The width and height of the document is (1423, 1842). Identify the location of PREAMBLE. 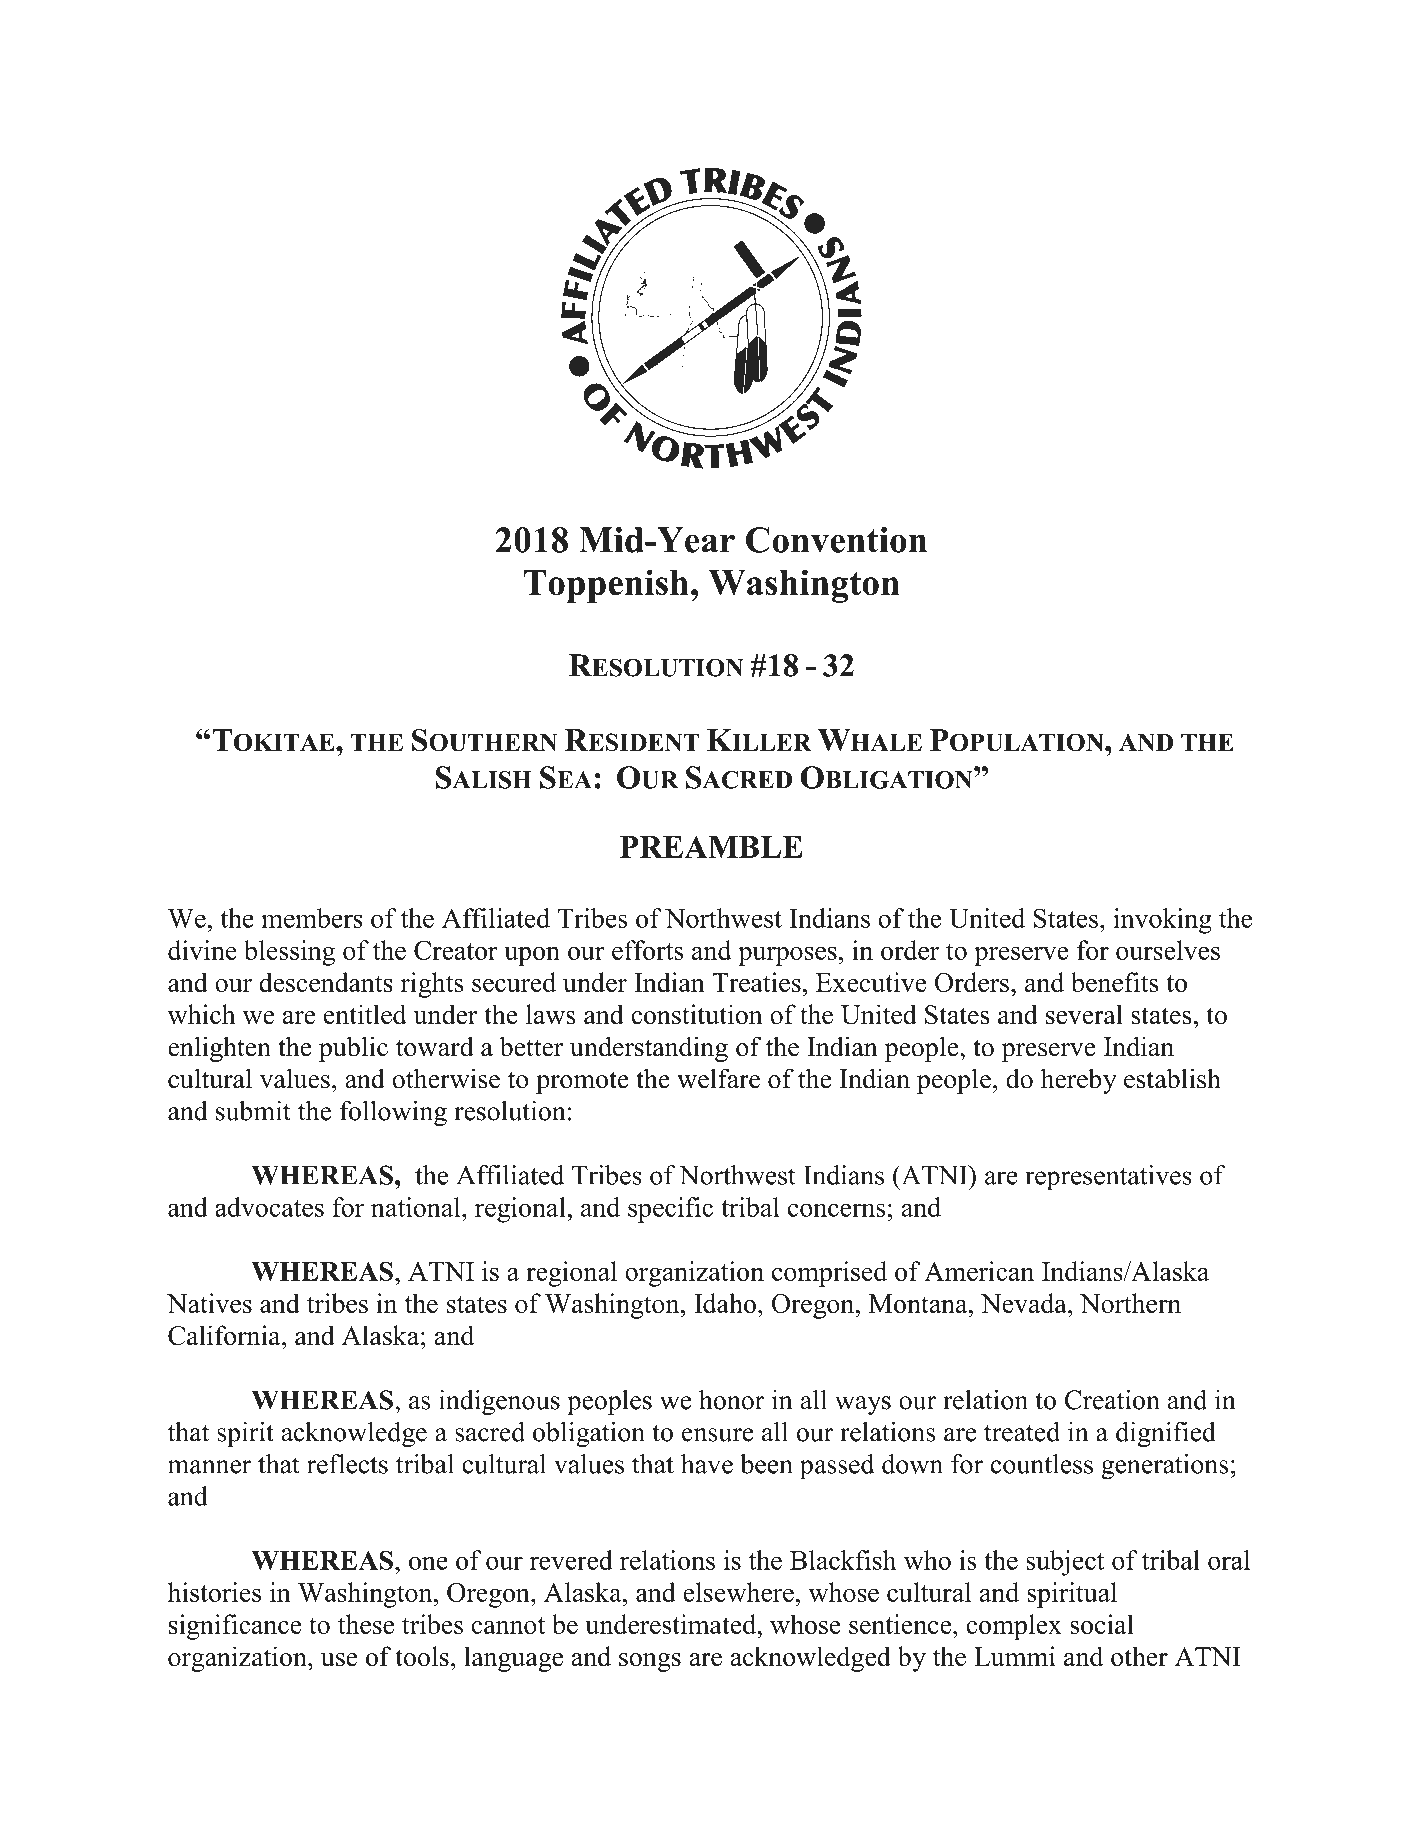
(711, 847).
